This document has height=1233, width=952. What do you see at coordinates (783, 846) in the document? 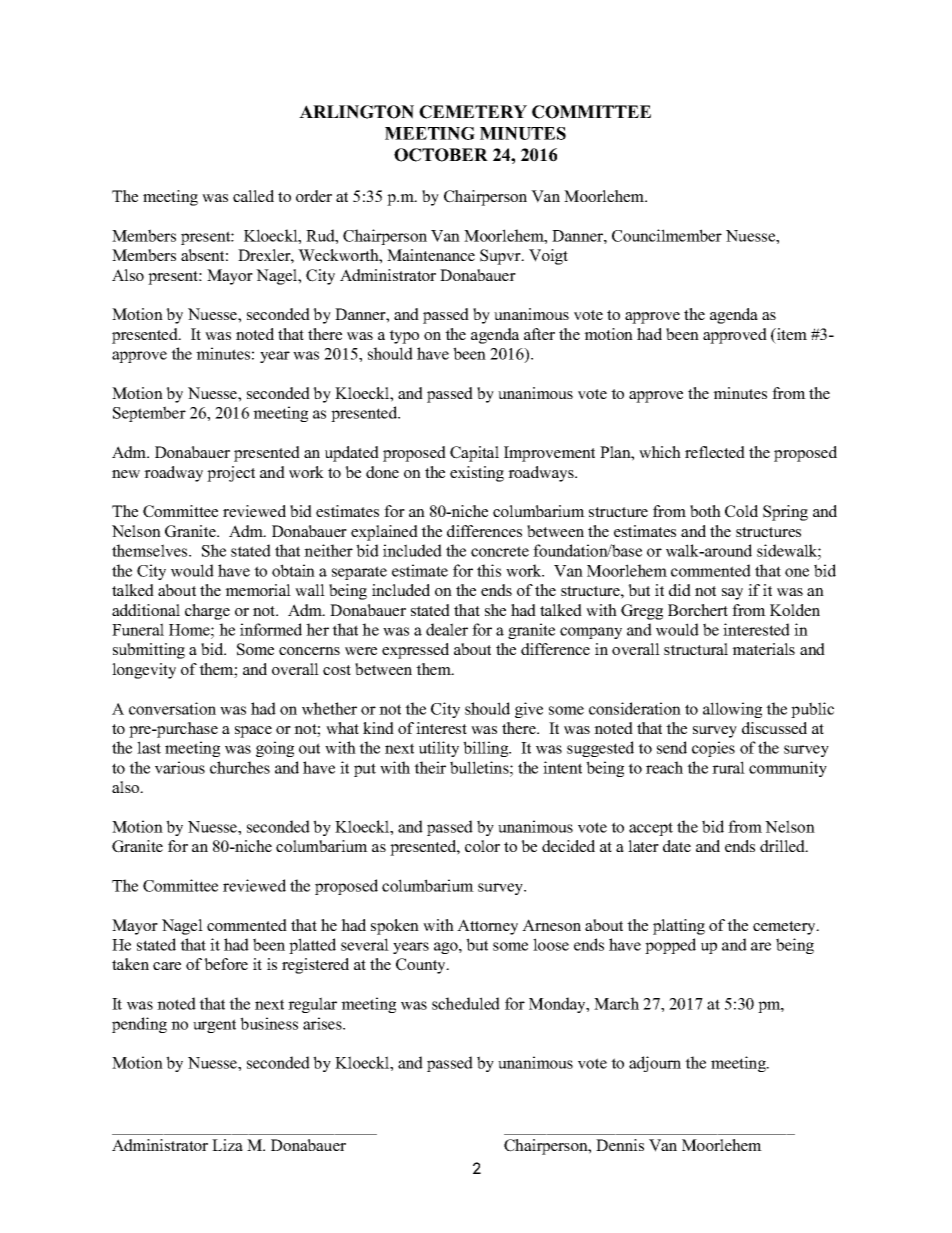
I see `drilled` at bounding box center [783, 846].
